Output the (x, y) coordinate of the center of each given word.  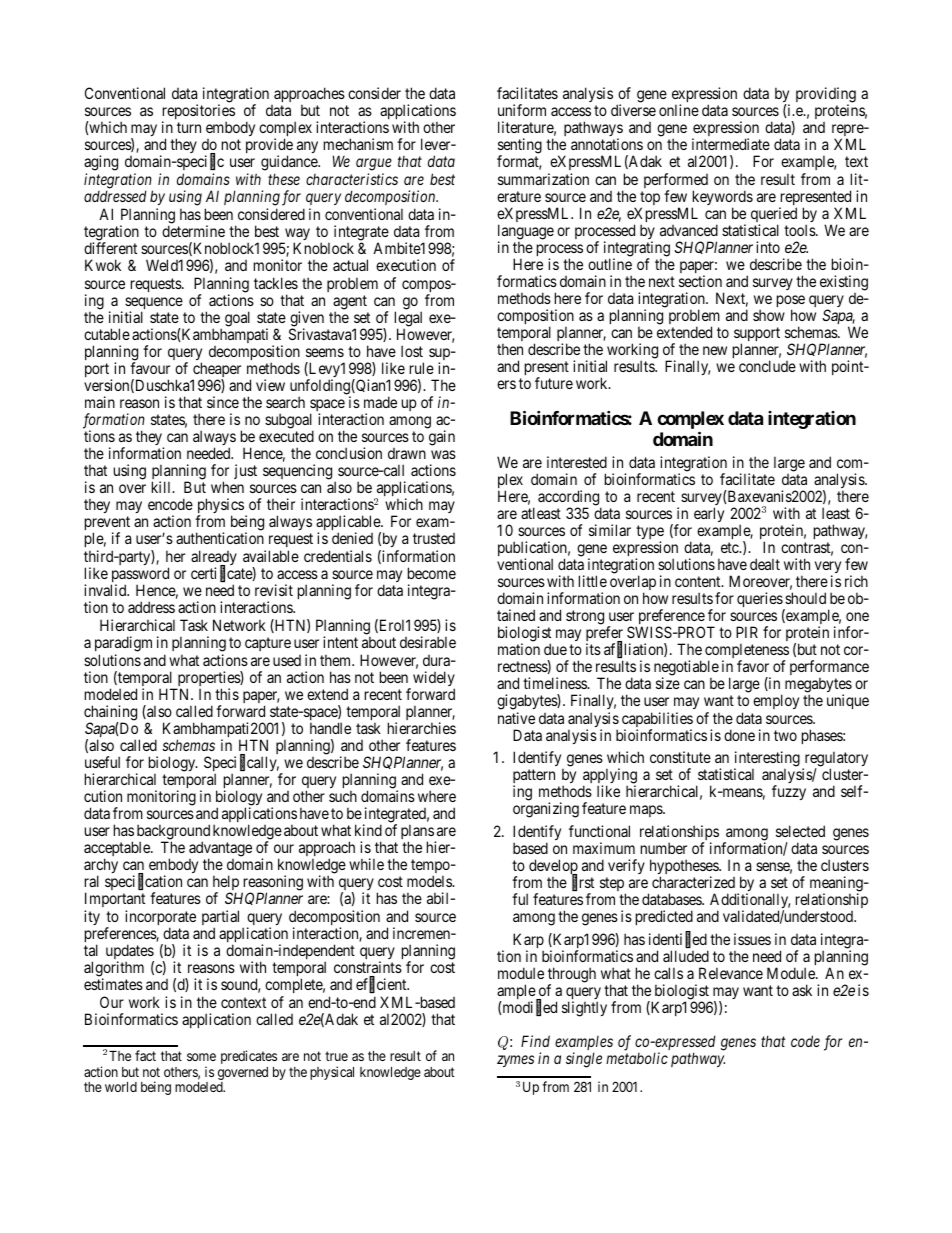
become (432, 573)
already (214, 559)
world (121, 1087)
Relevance (731, 973)
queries (760, 601)
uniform (522, 110)
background (173, 833)
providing (826, 96)
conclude (767, 366)
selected (800, 831)
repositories (198, 113)
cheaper (216, 371)
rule (422, 368)
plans (417, 833)
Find (535, 1041)
